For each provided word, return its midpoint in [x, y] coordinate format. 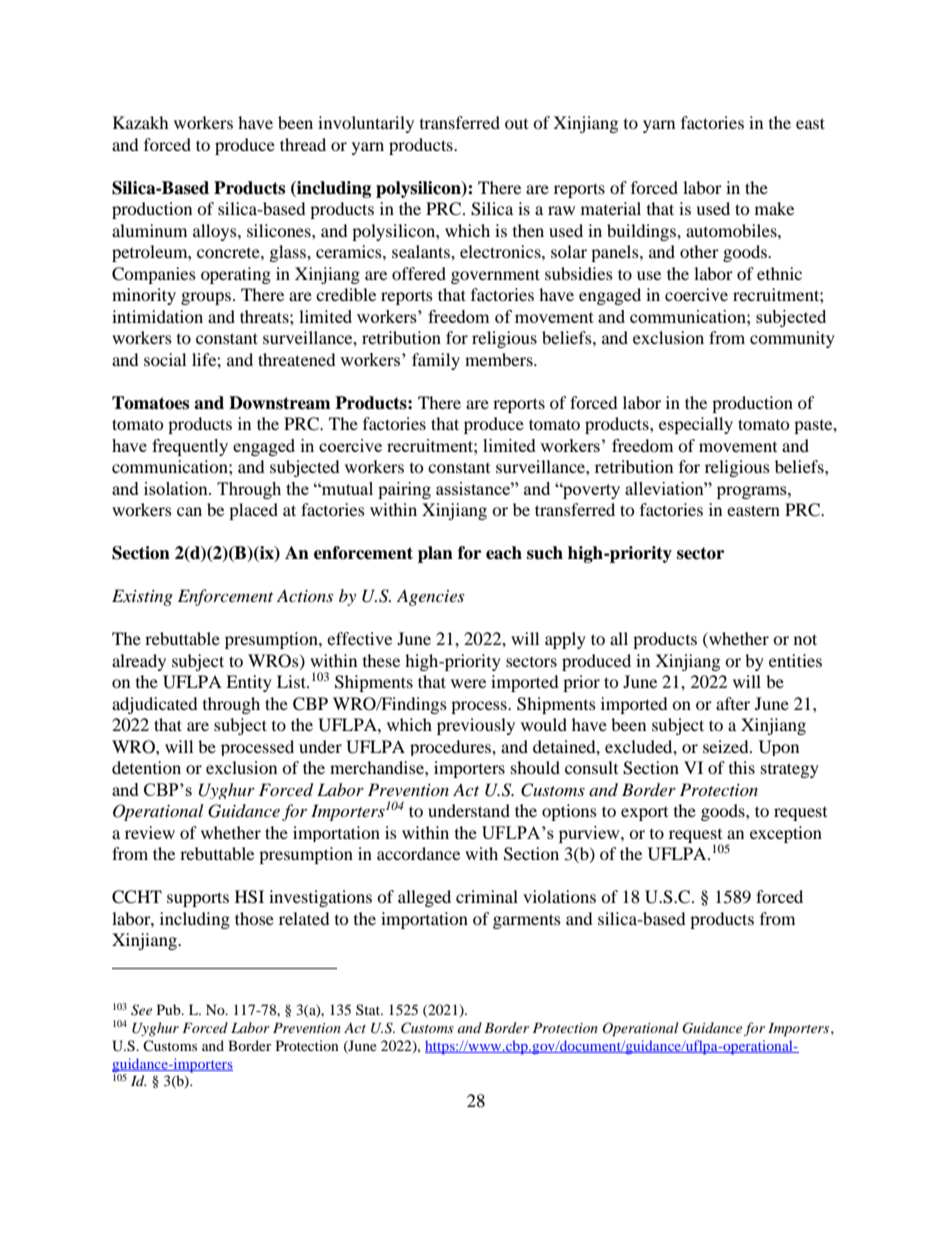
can [189, 511]
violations [559, 896]
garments [527, 921]
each [504, 553]
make [774, 208]
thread [303, 144]
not [805, 639]
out [516, 124]
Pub [170, 1009]
